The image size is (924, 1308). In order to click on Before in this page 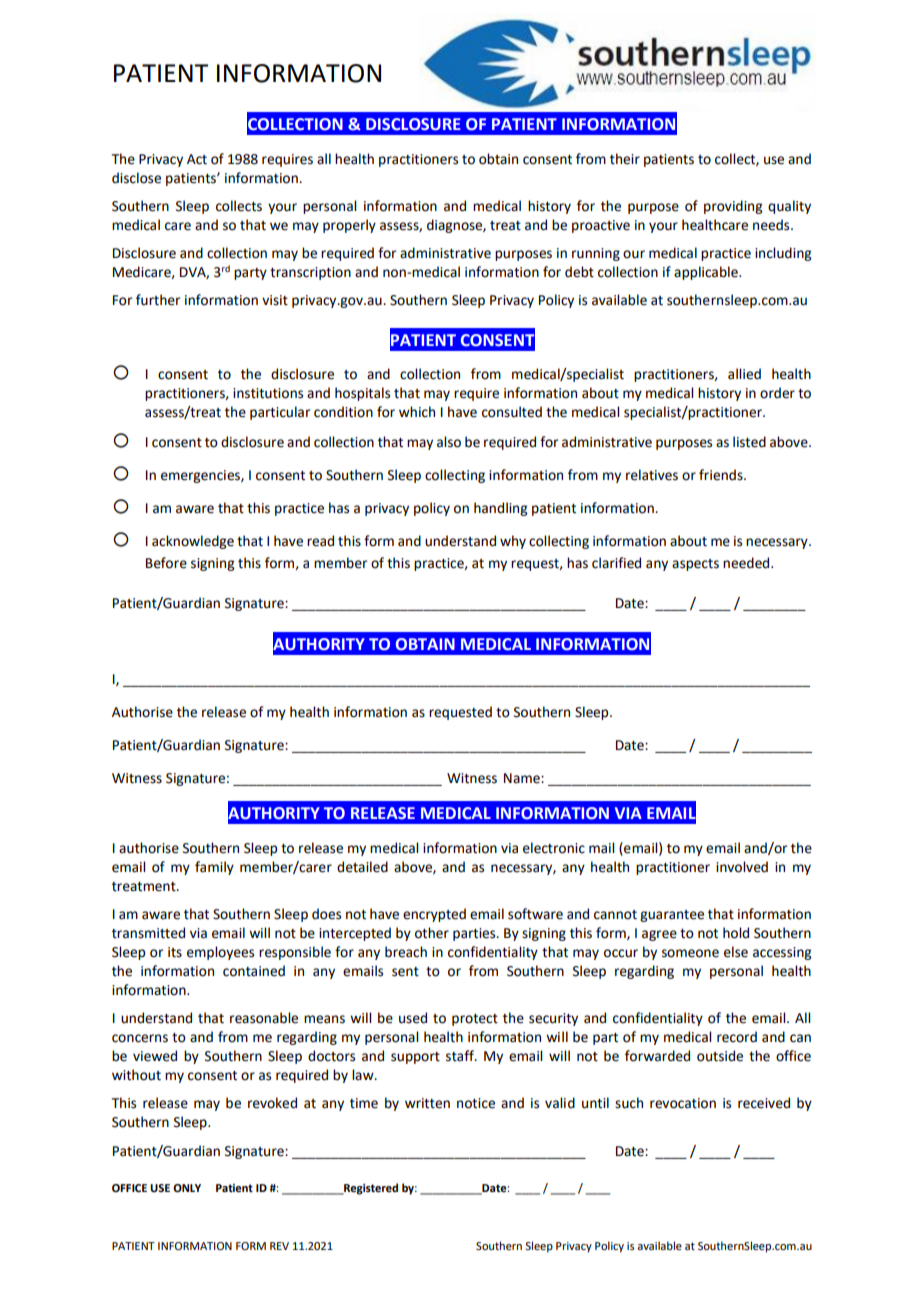, I will do `click(166, 563)`.
